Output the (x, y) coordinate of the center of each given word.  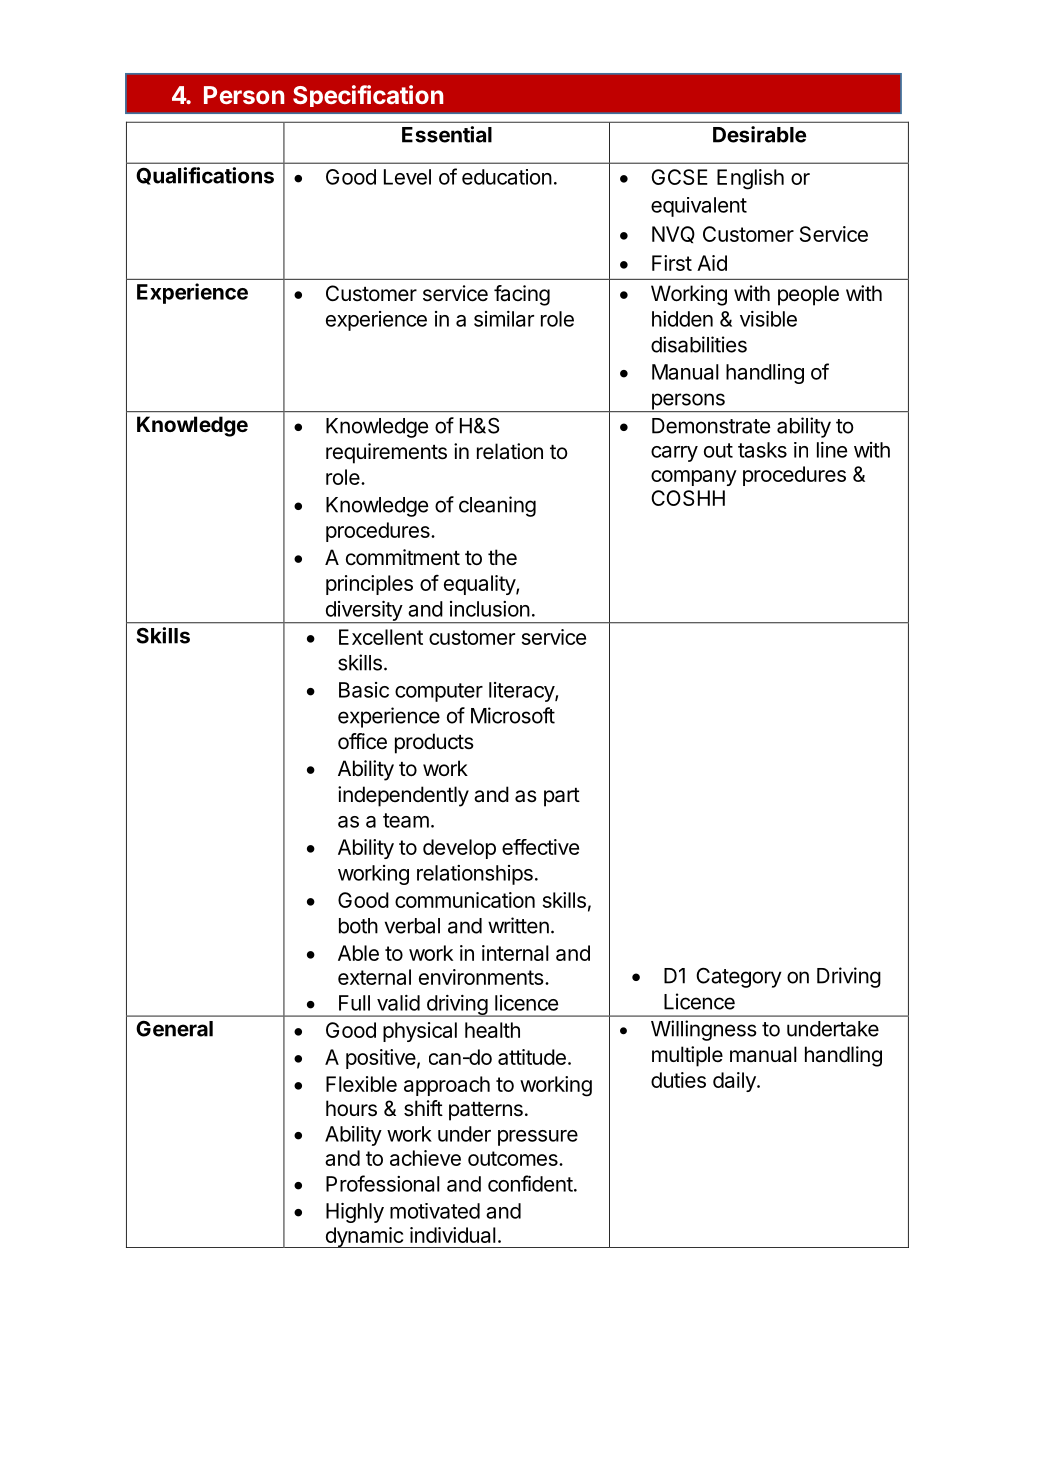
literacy (522, 692)
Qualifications (205, 176)
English (750, 179)
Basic (364, 690)
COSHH (688, 498)
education (507, 177)
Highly (355, 1213)
